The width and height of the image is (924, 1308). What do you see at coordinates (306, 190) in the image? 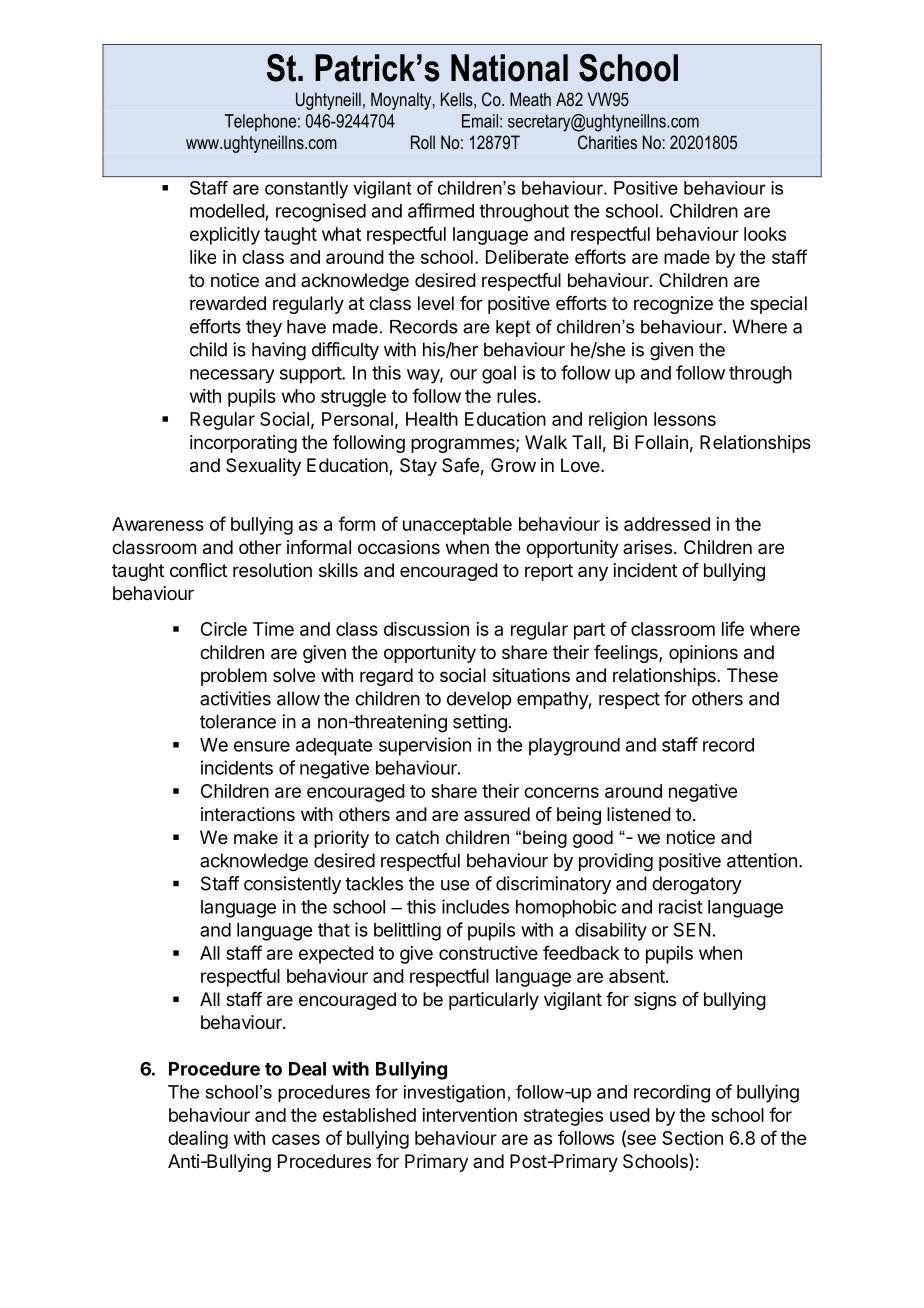
I see `constantly` at bounding box center [306, 190].
